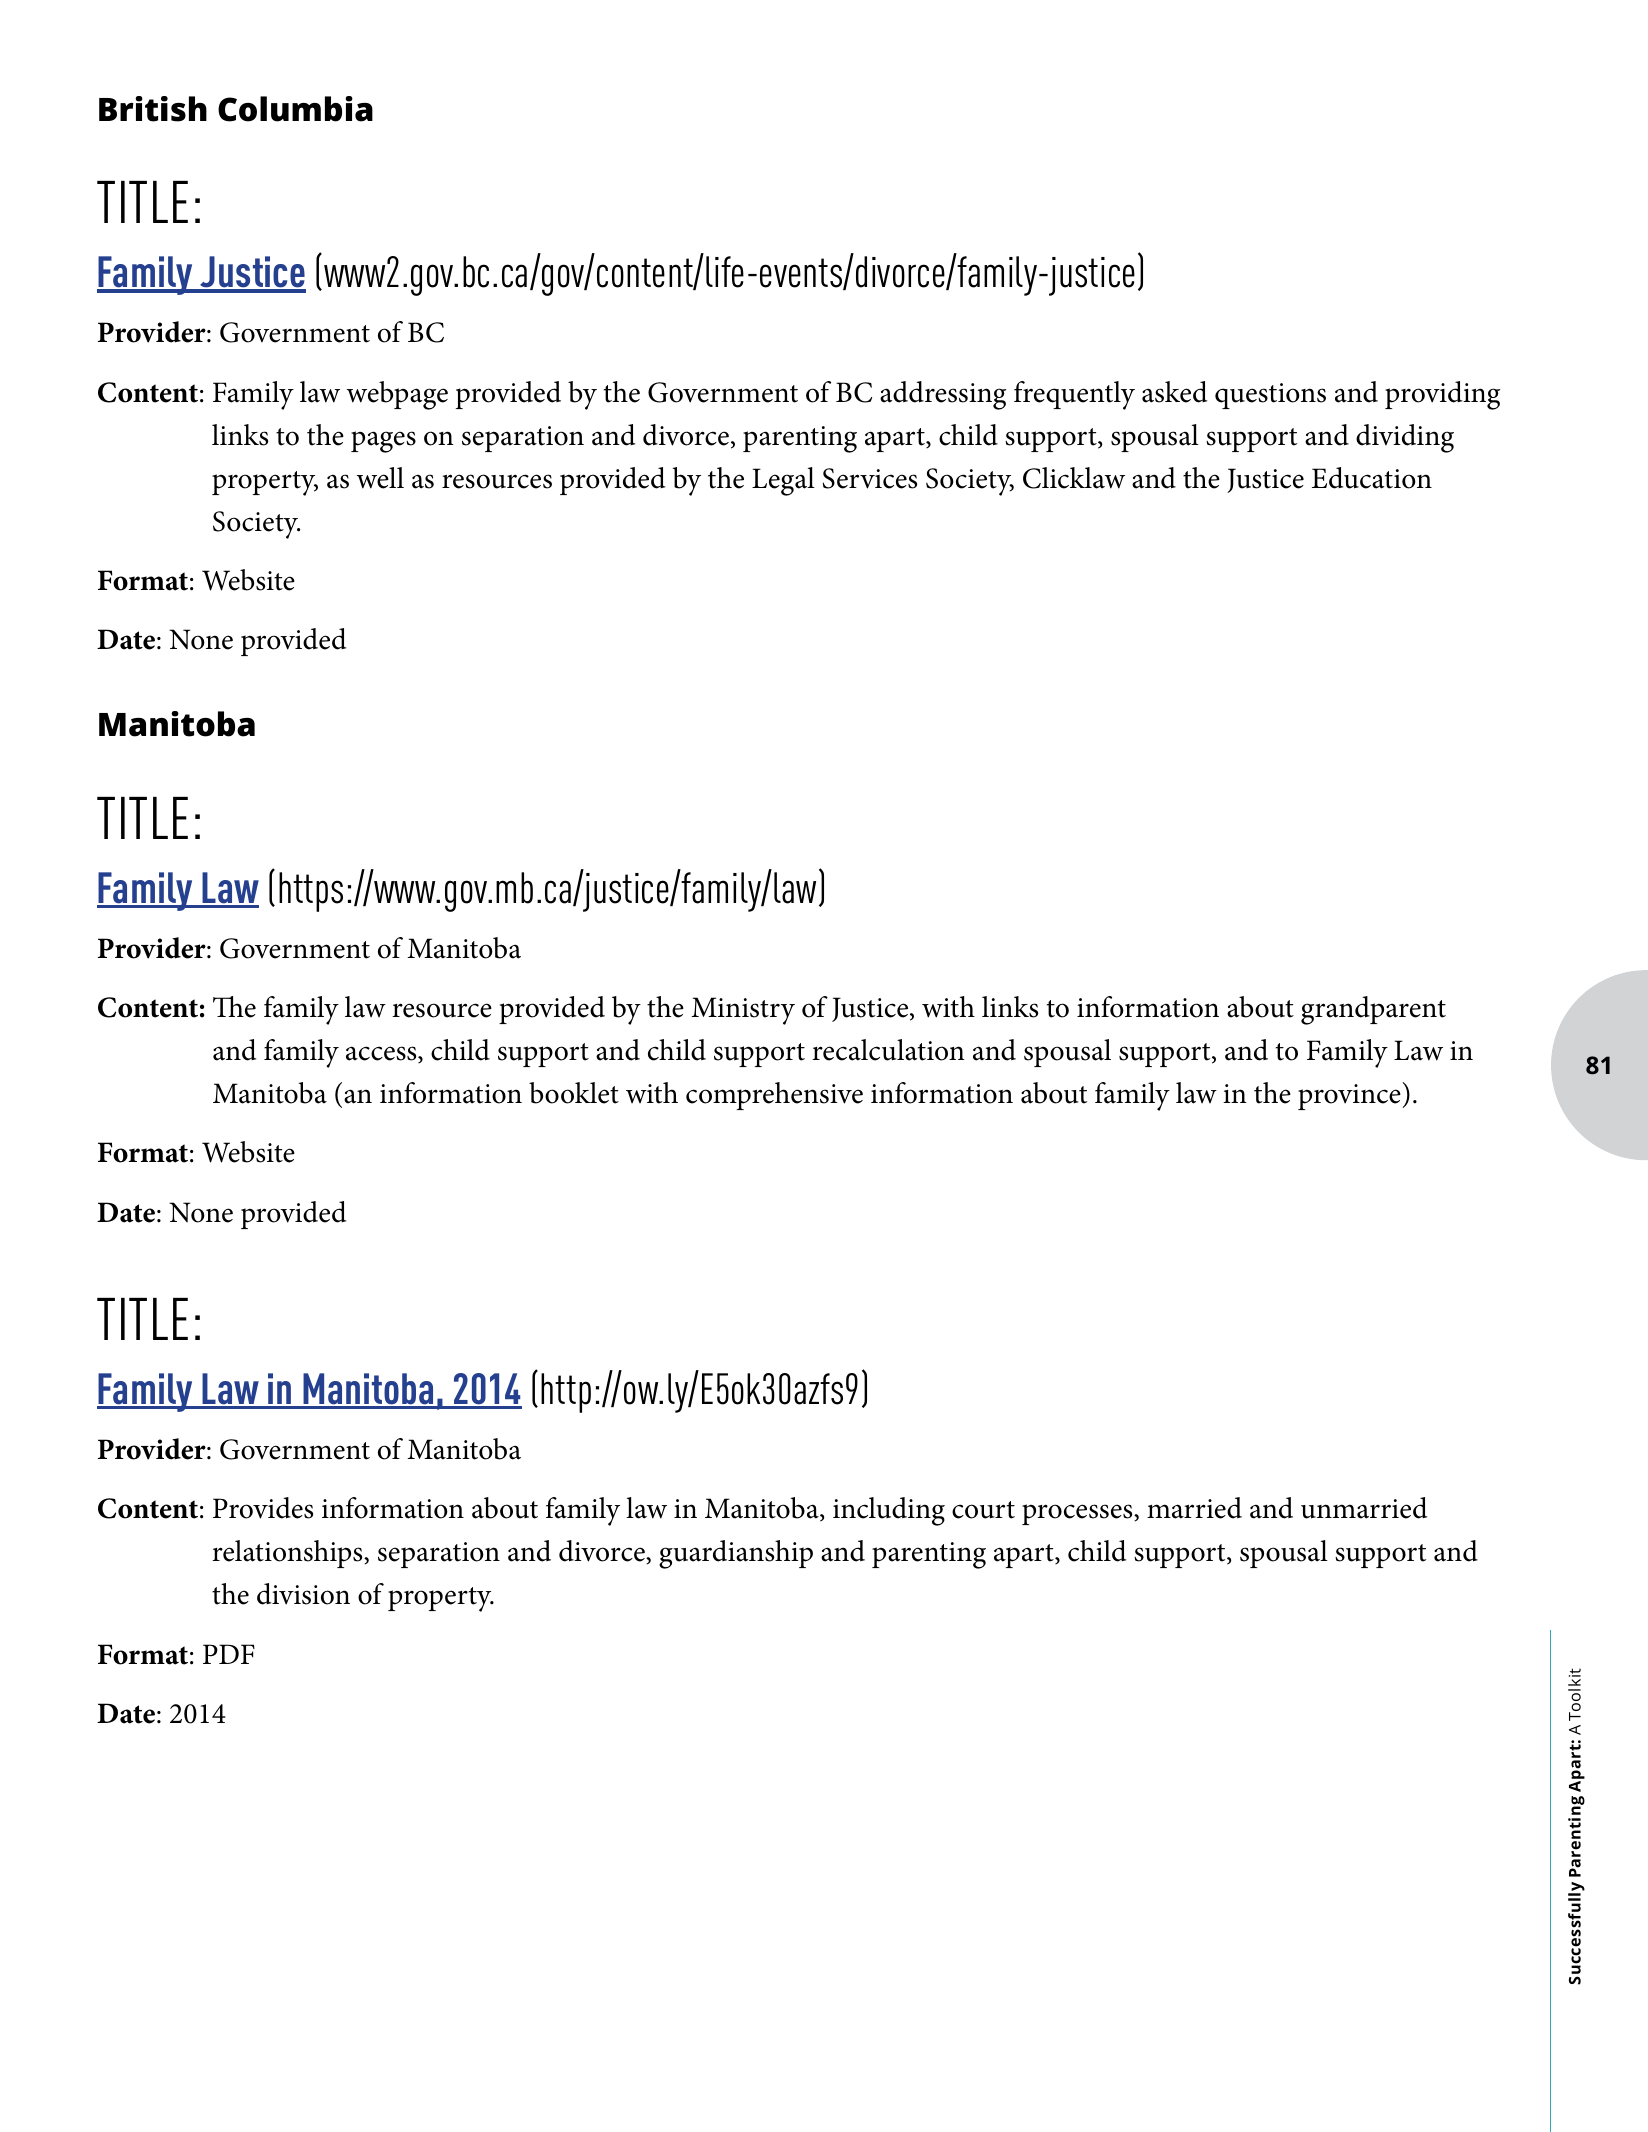 The width and height of the image is (1648, 2132). I want to click on processes, so click(1078, 1514).
